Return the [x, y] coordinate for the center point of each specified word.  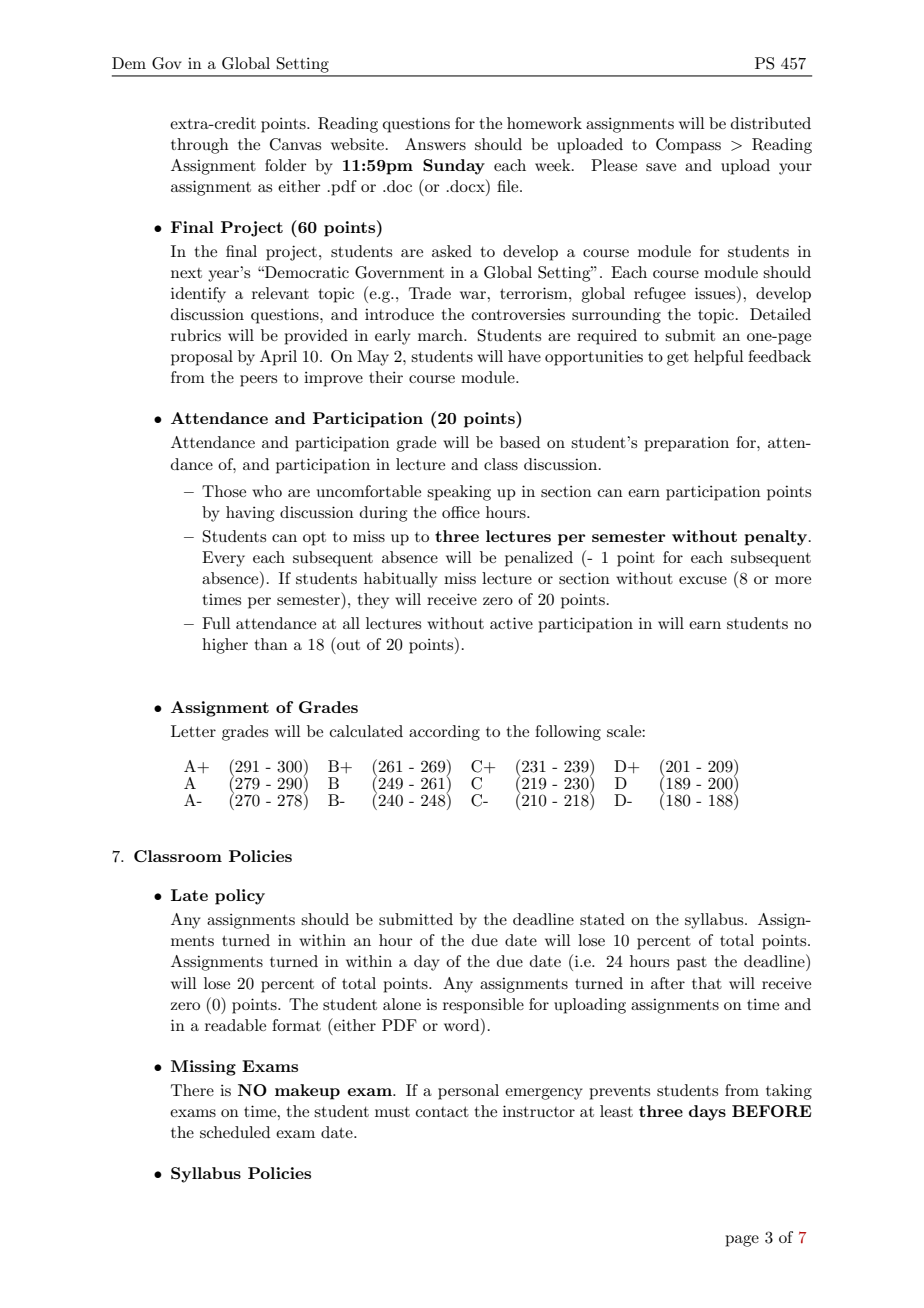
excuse [703, 580]
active [511, 623]
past [692, 964]
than [271, 644]
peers [258, 381]
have [524, 356]
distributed [771, 123]
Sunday [454, 167]
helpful [719, 358]
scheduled [235, 1132]
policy [240, 897]
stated [602, 919]
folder [286, 165]
